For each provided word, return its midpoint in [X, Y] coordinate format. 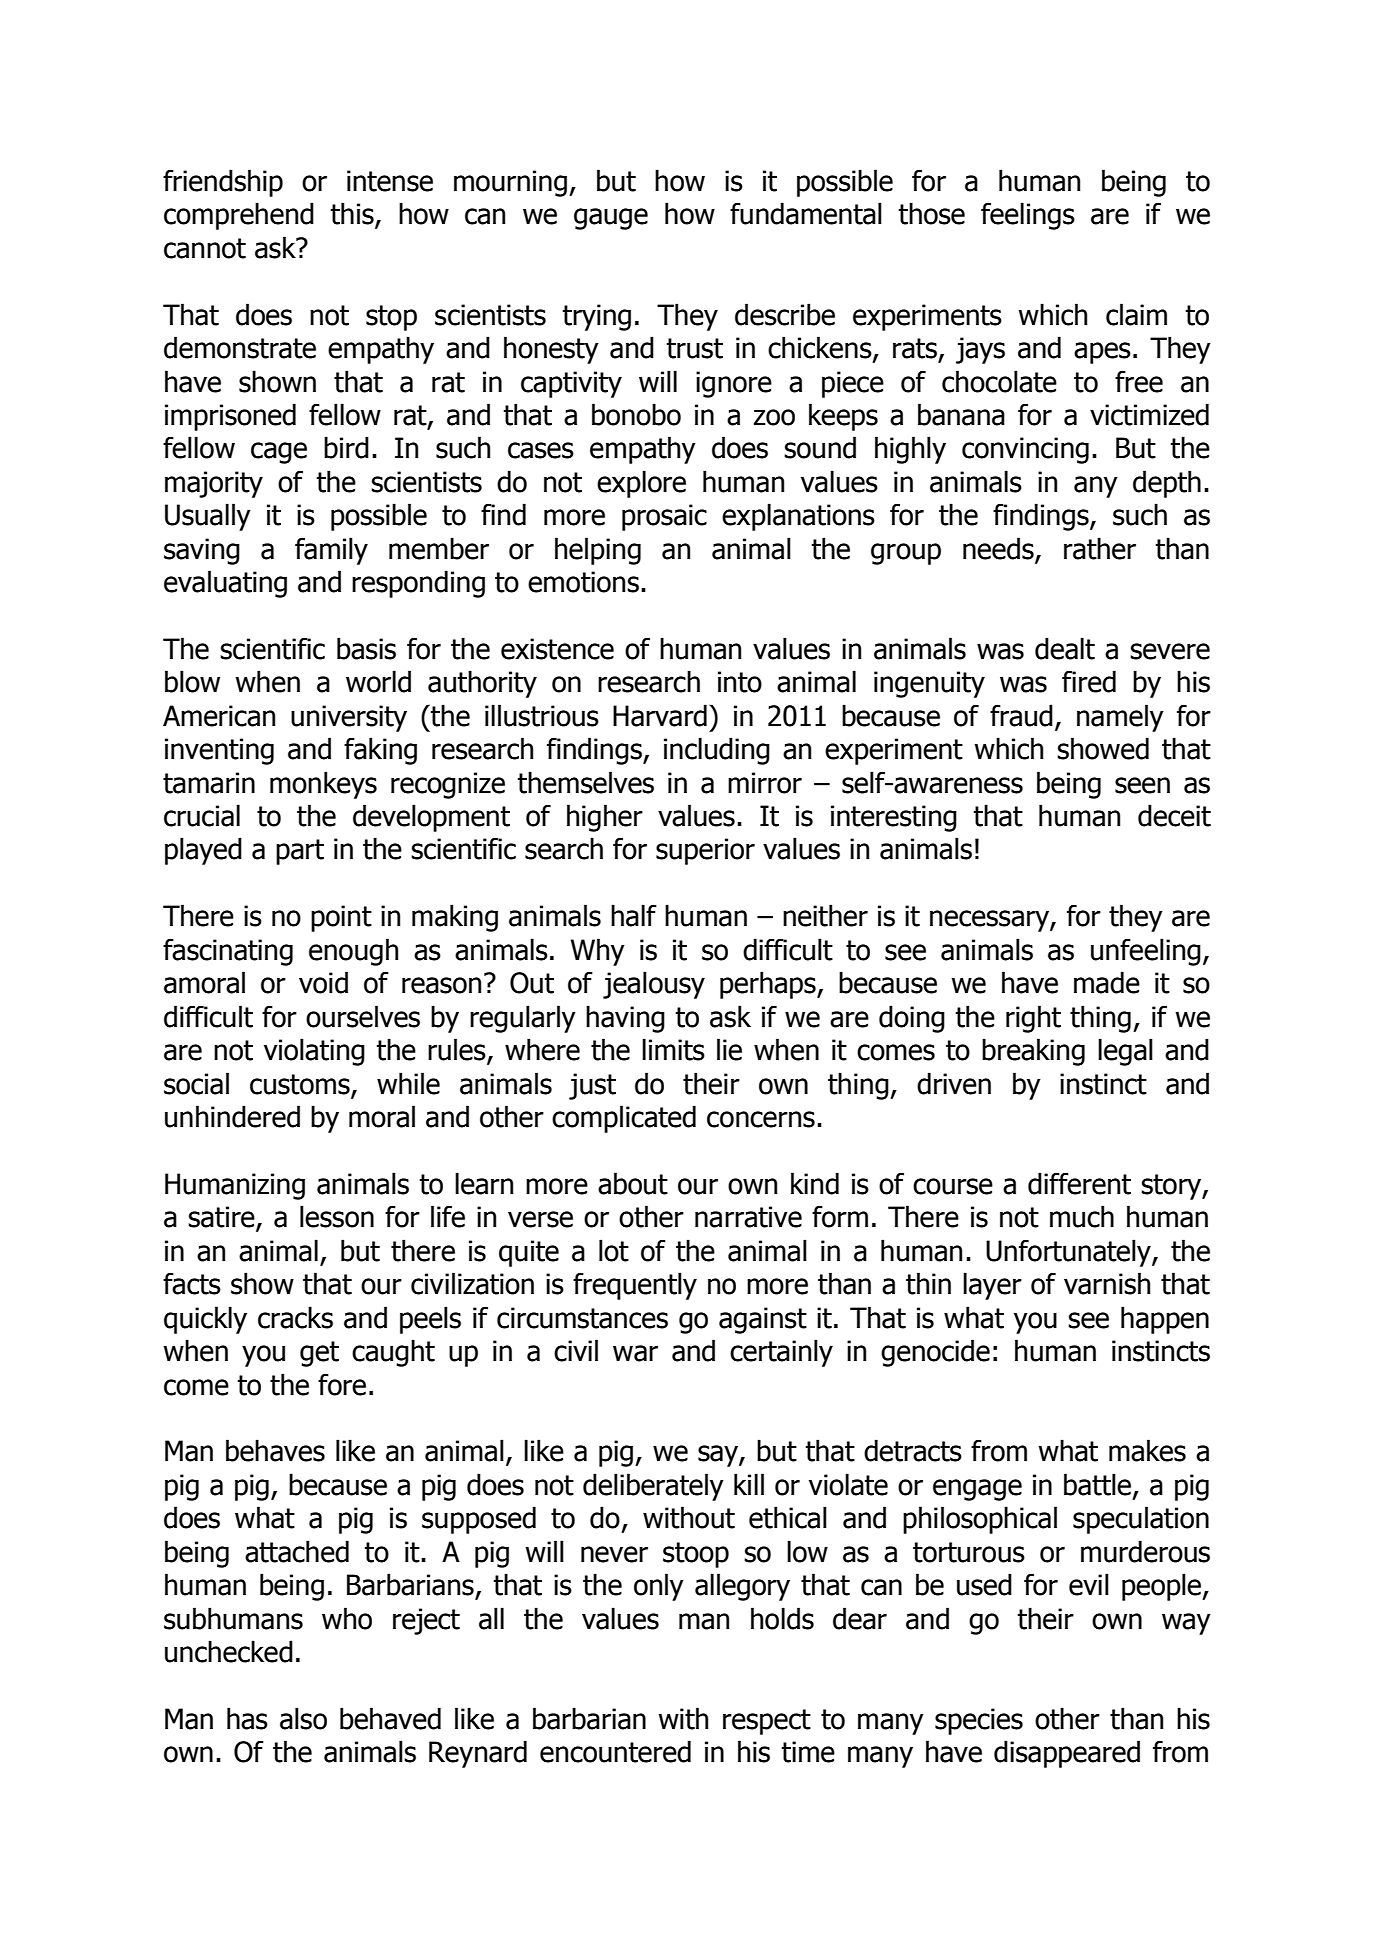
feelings [1028, 216]
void [323, 982]
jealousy [654, 985]
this [353, 214]
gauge [611, 219]
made [1107, 982]
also [303, 1718]
